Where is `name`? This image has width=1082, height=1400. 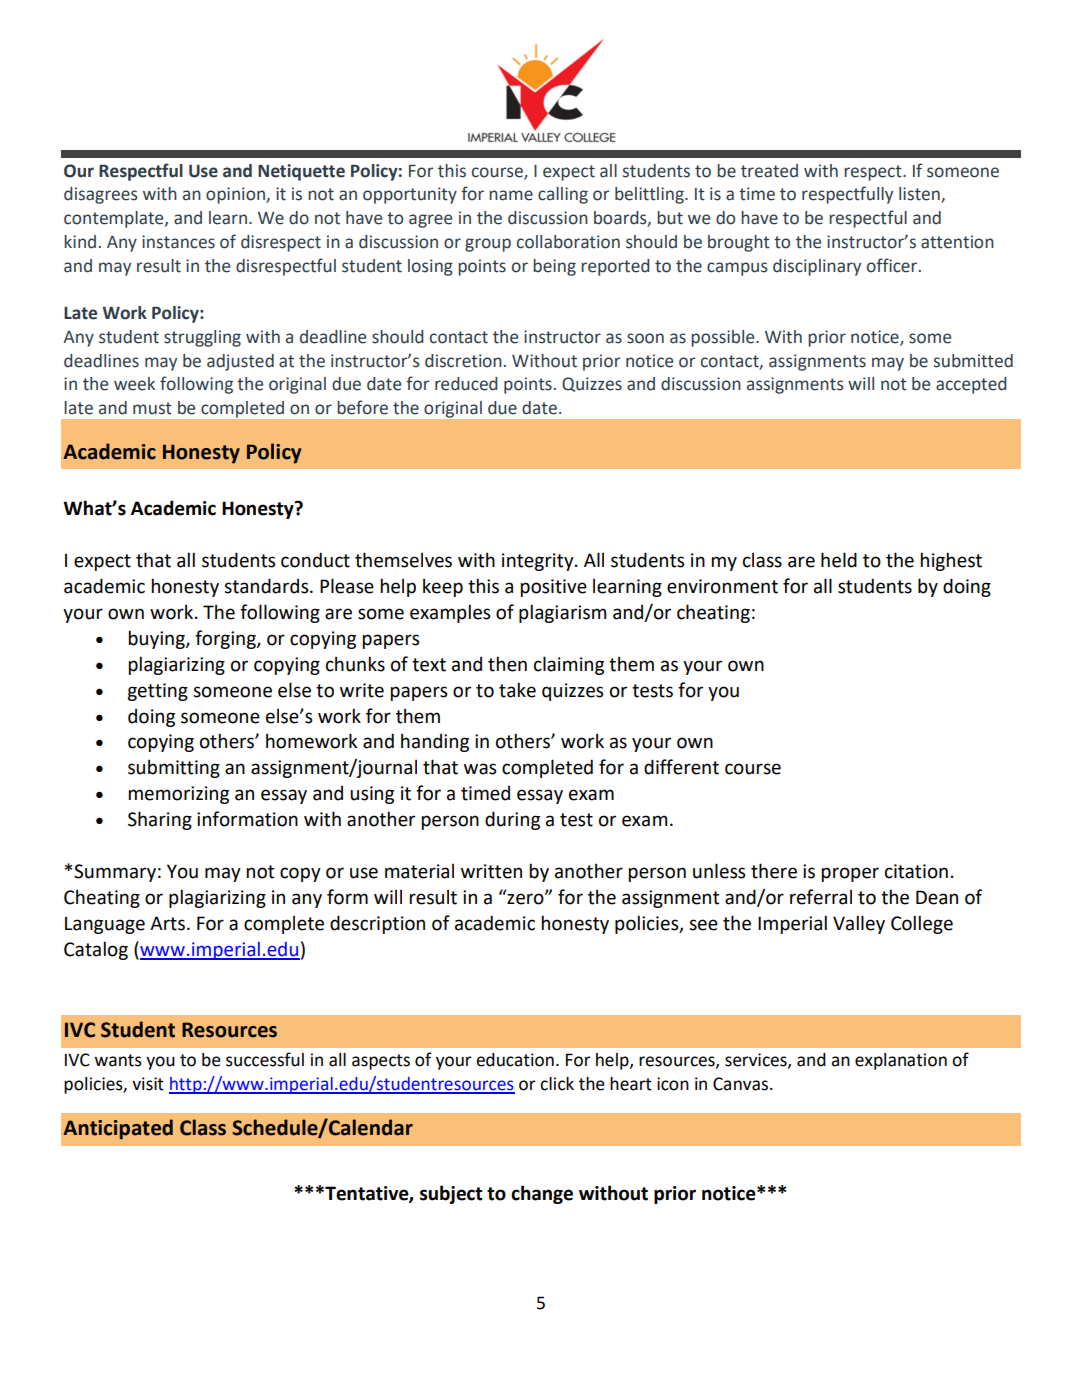
name is located at coordinates (511, 195).
